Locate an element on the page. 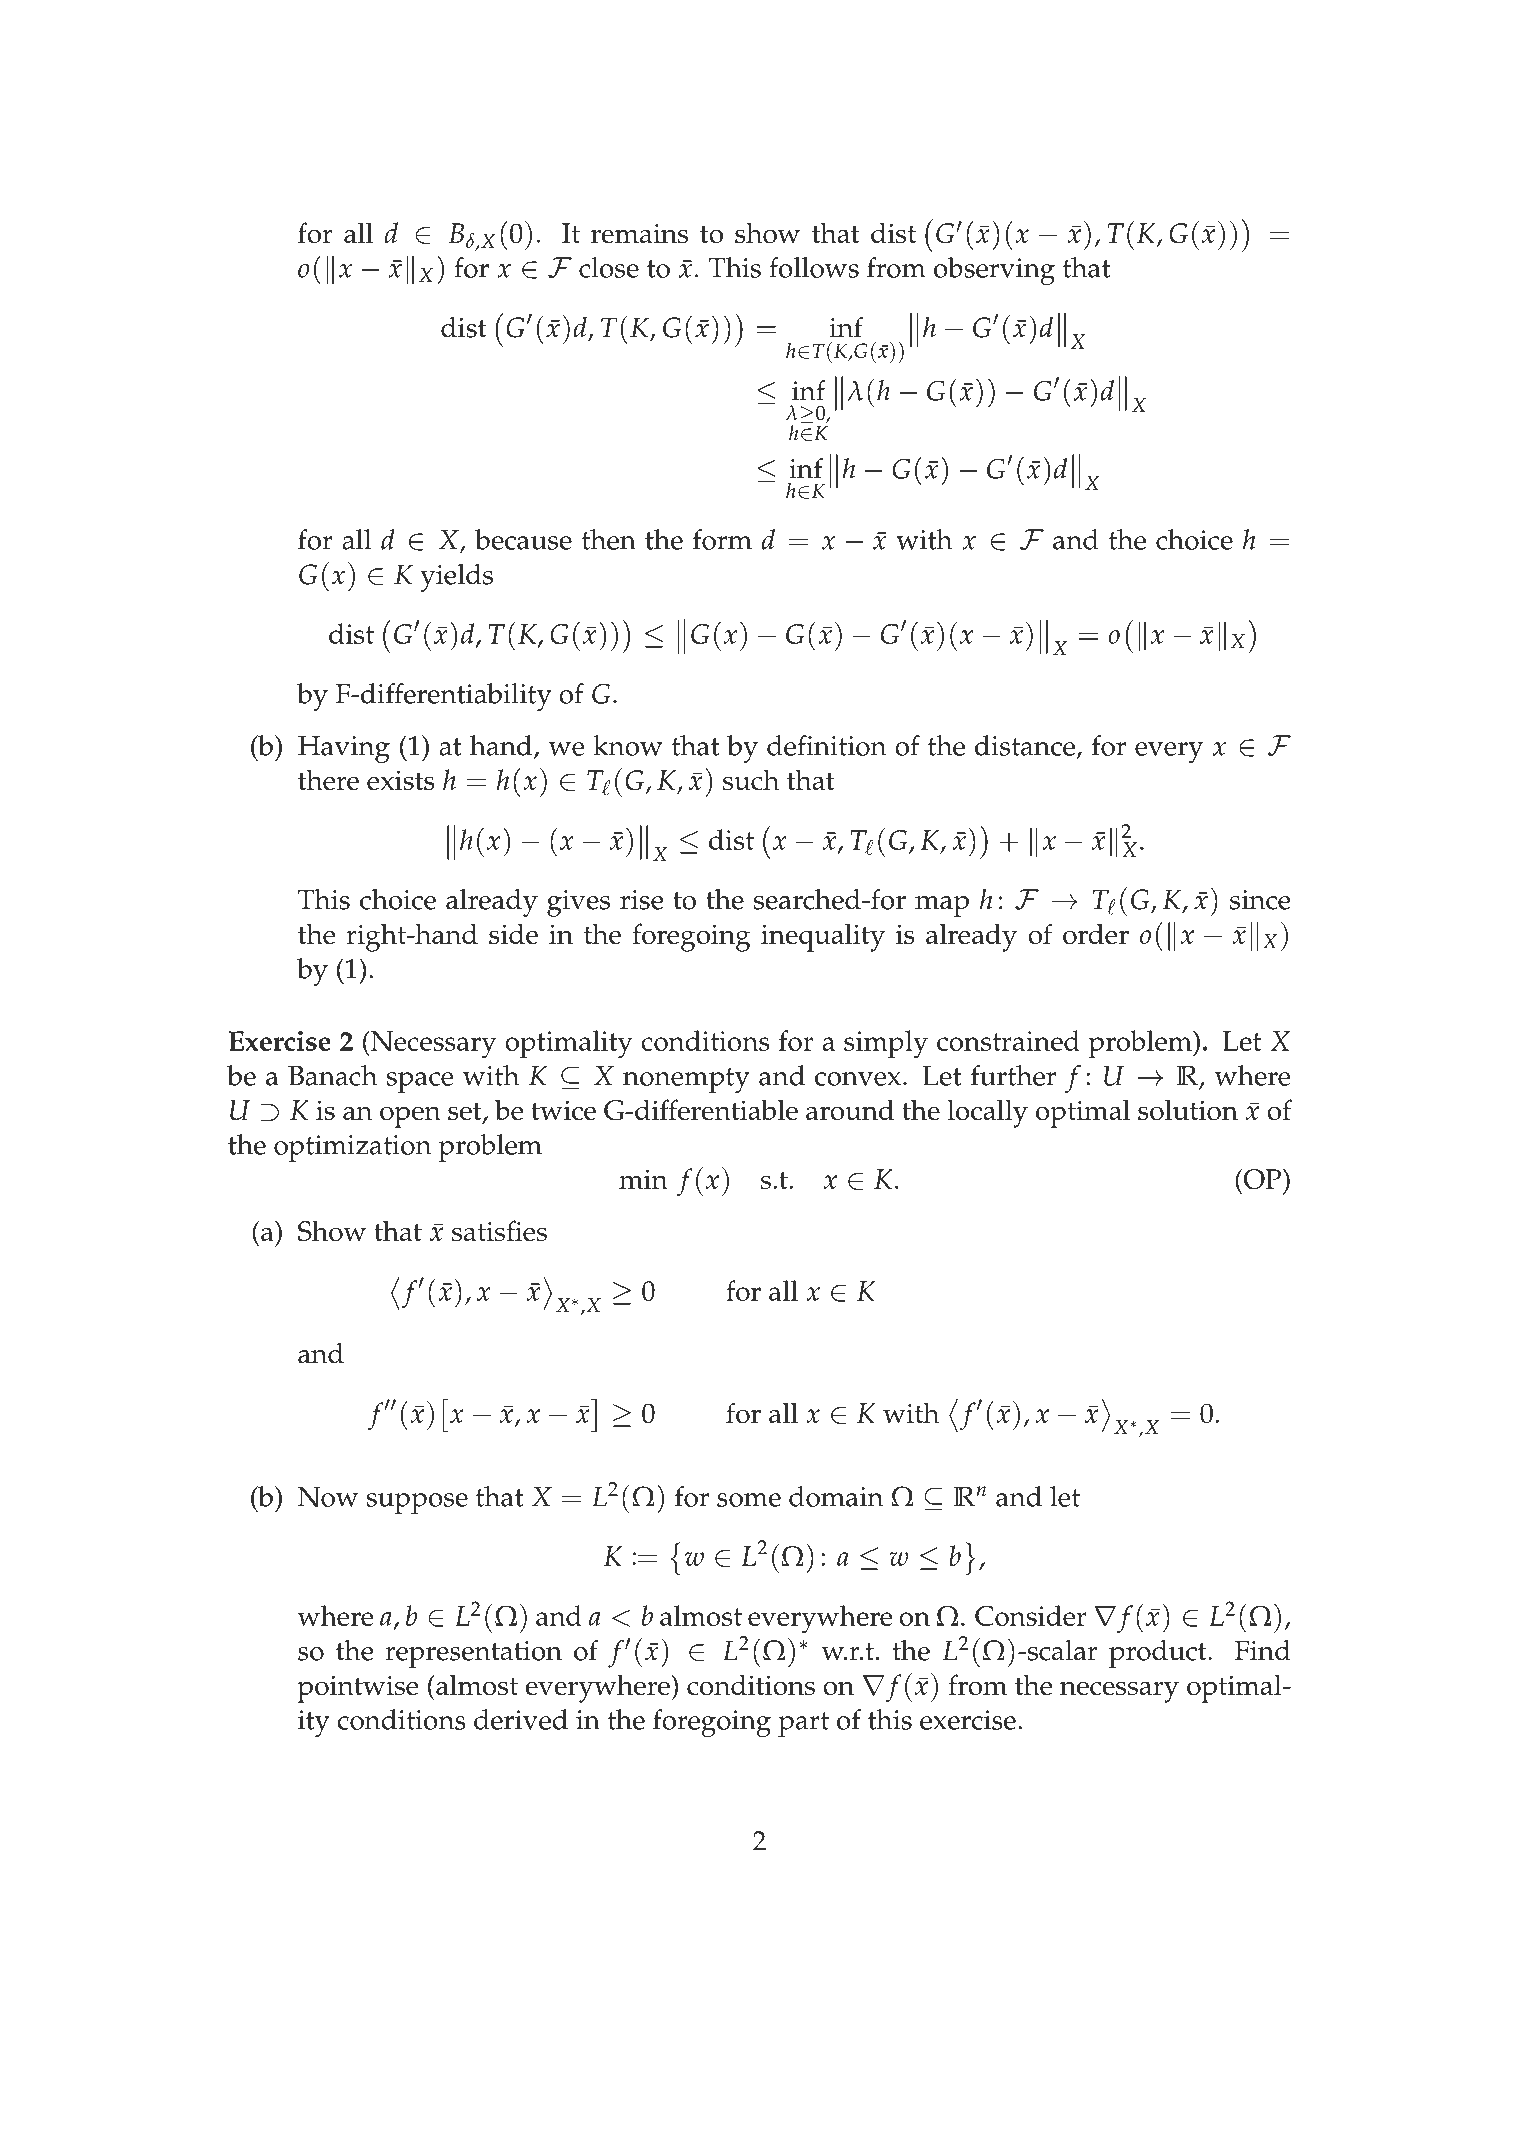 This page has width=1519, height=2148. follows is located at coordinates (814, 267).
